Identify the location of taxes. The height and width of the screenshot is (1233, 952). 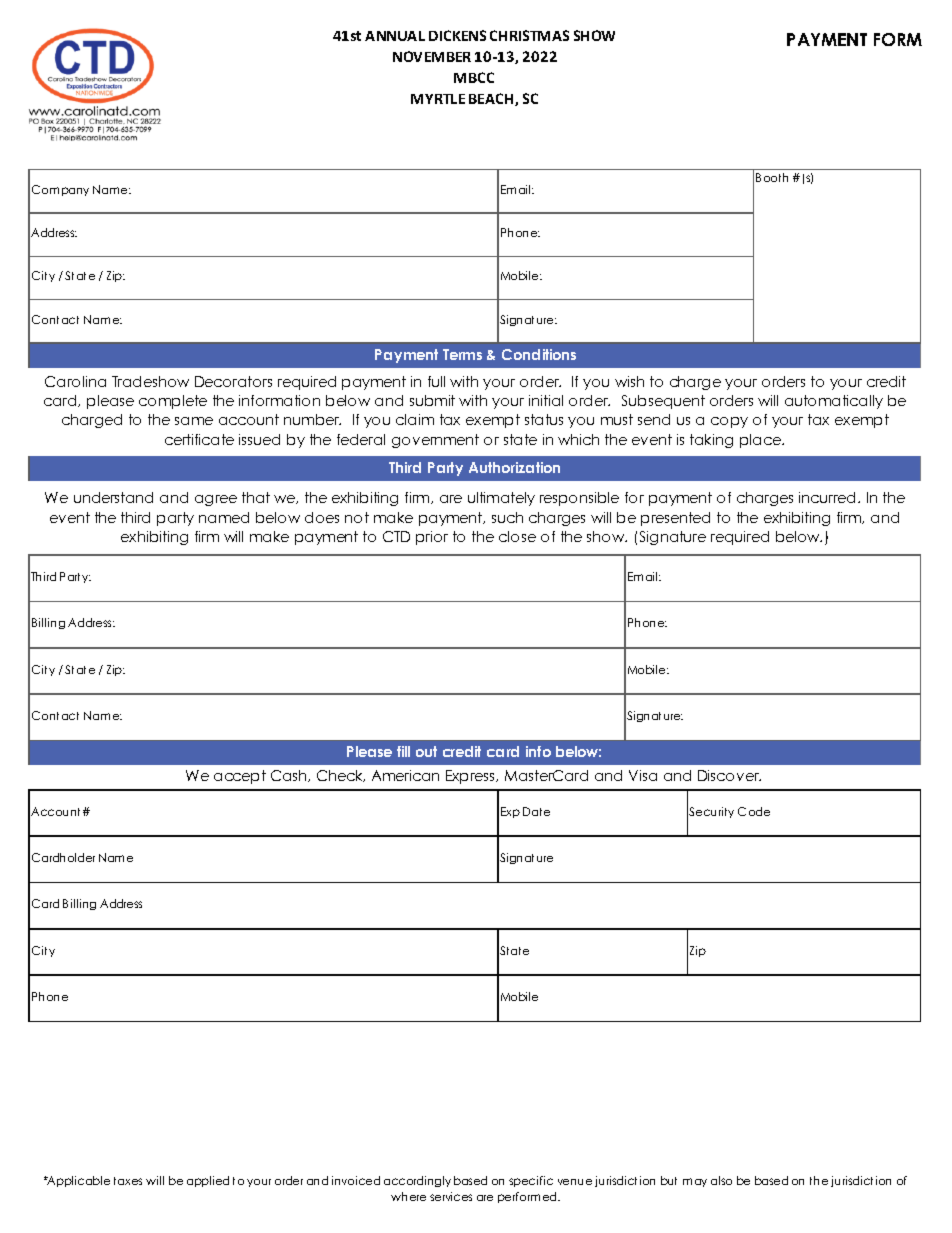
(128, 1181).
